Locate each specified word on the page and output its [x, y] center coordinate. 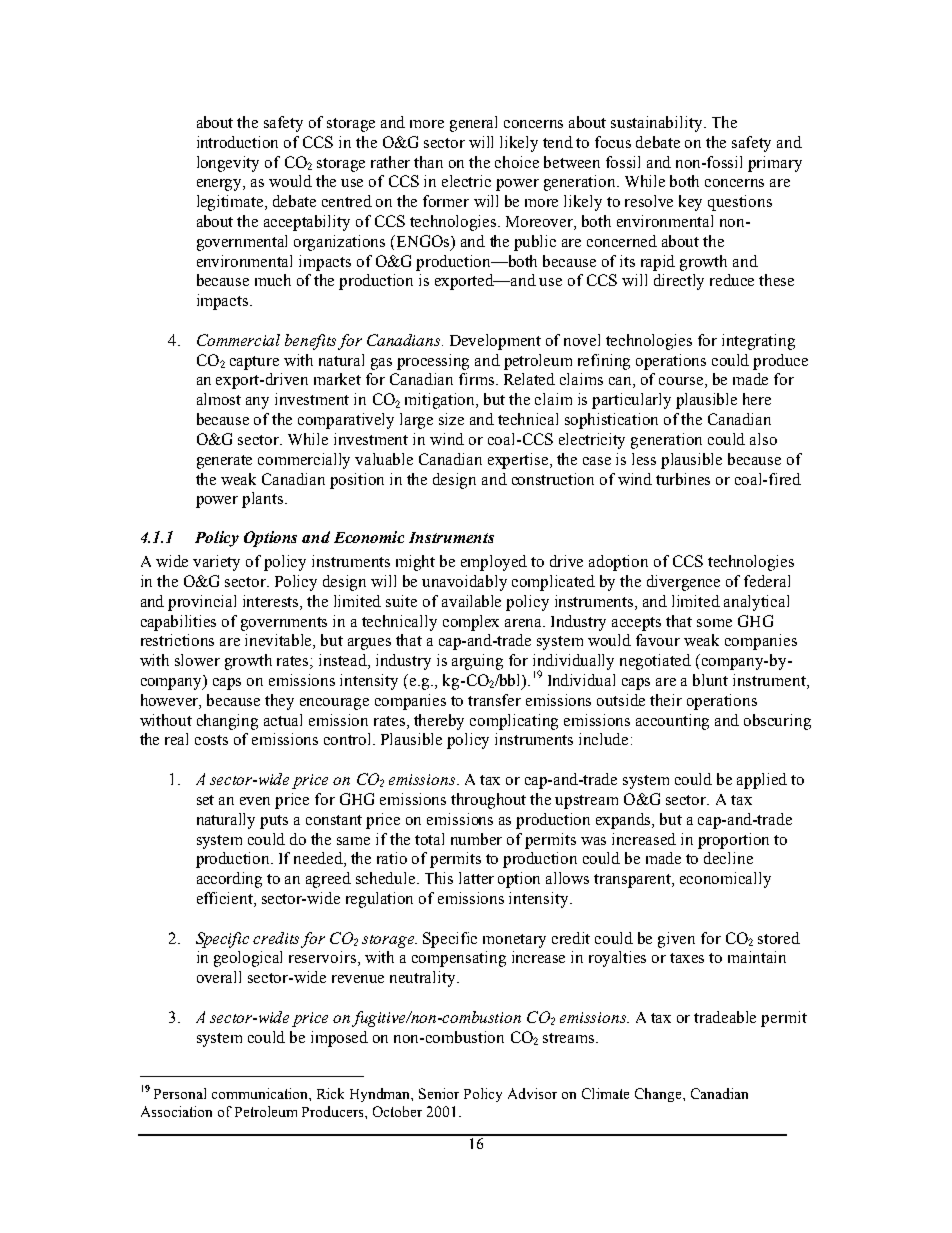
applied [762, 781]
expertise [519, 461]
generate [224, 462]
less [644, 459]
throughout [488, 801]
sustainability [658, 124]
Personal [180, 1093]
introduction [237, 142]
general [473, 124]
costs [211, 740]
